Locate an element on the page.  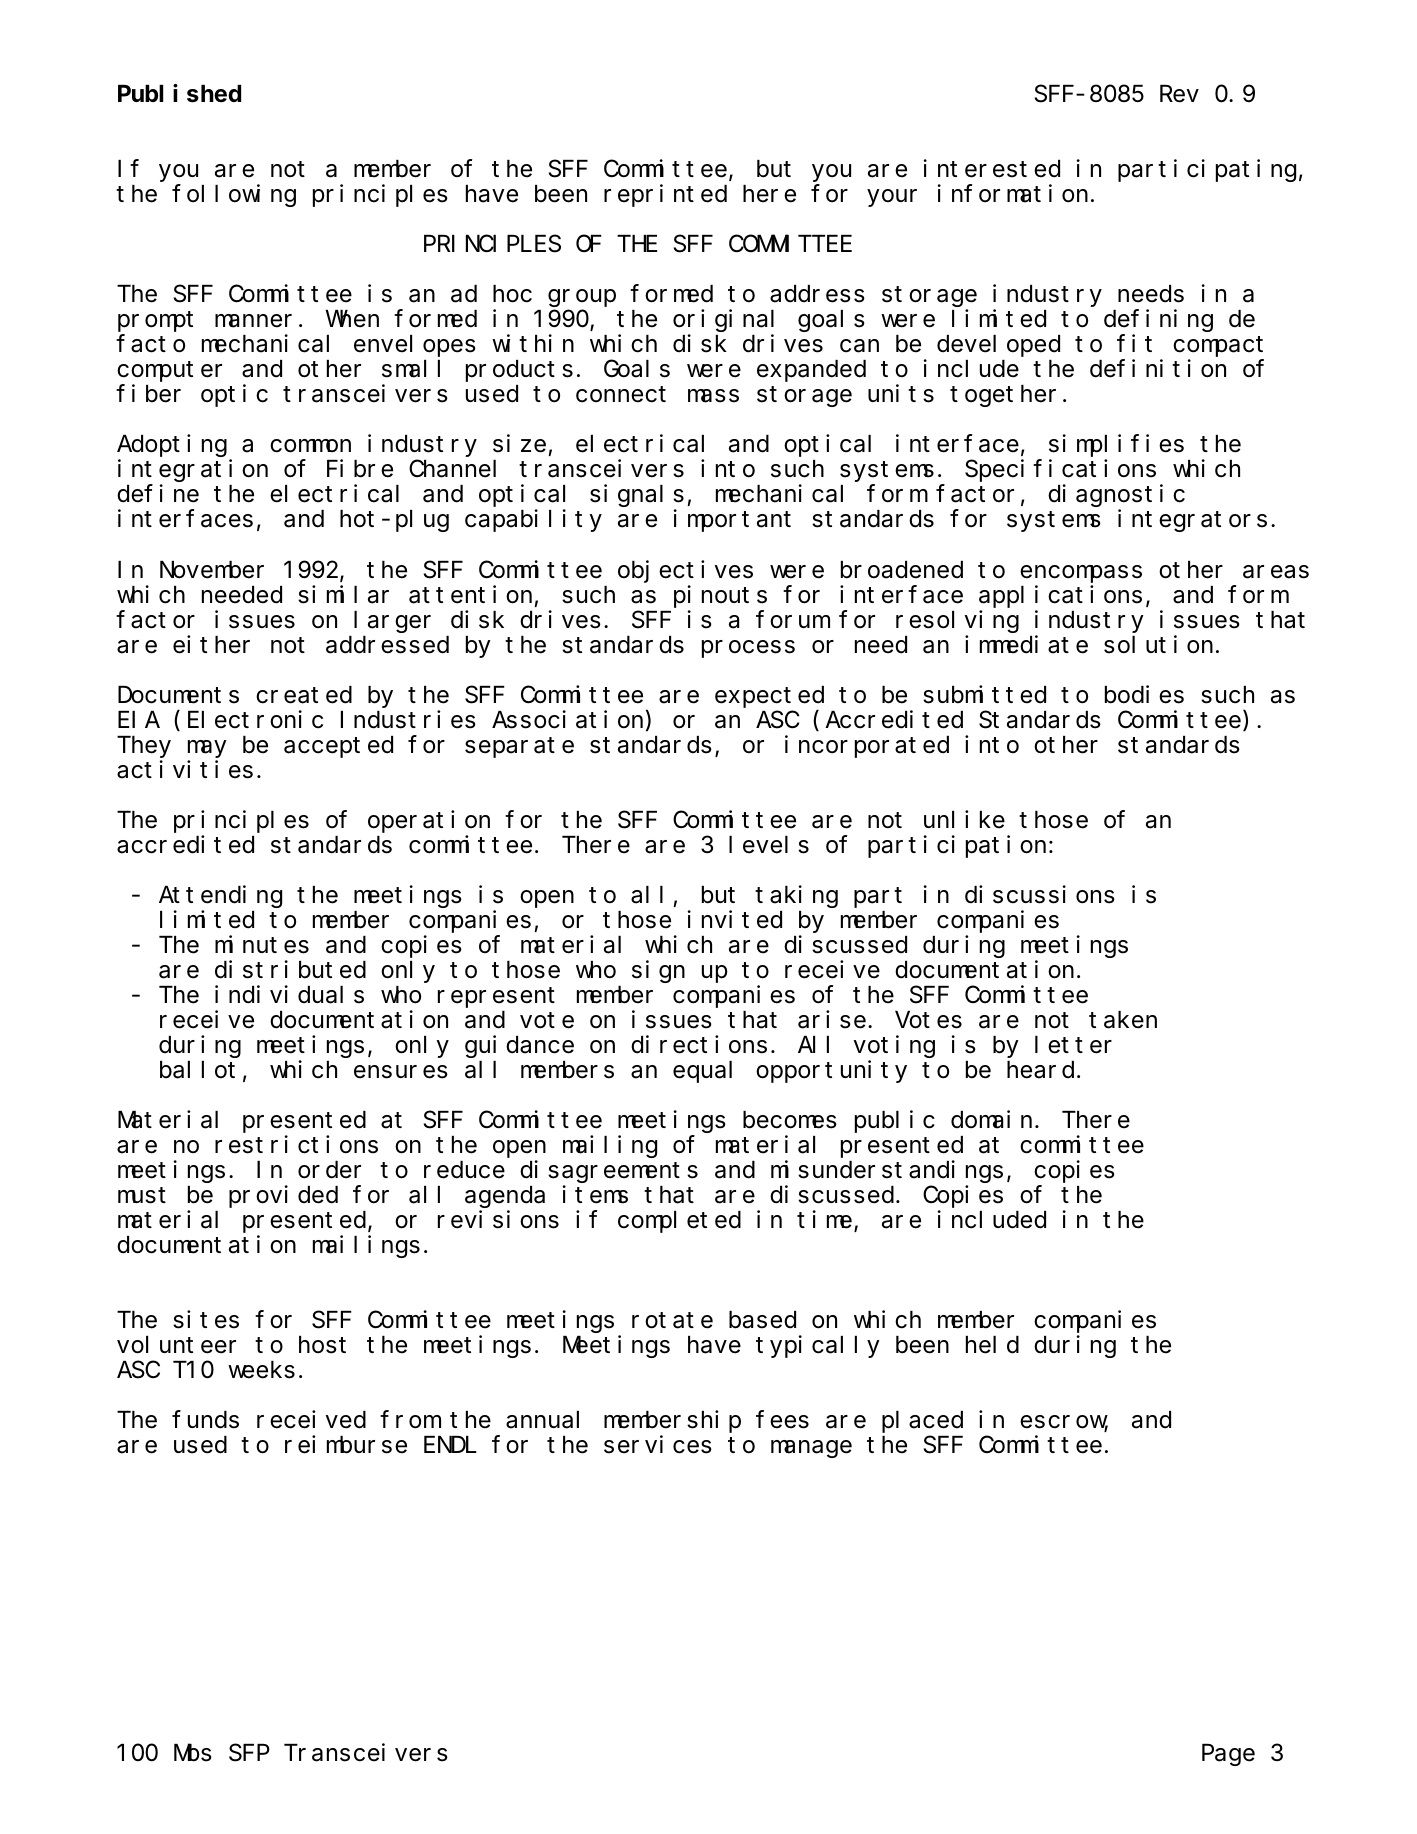
discussions is located at coordinates (1040, 894).
